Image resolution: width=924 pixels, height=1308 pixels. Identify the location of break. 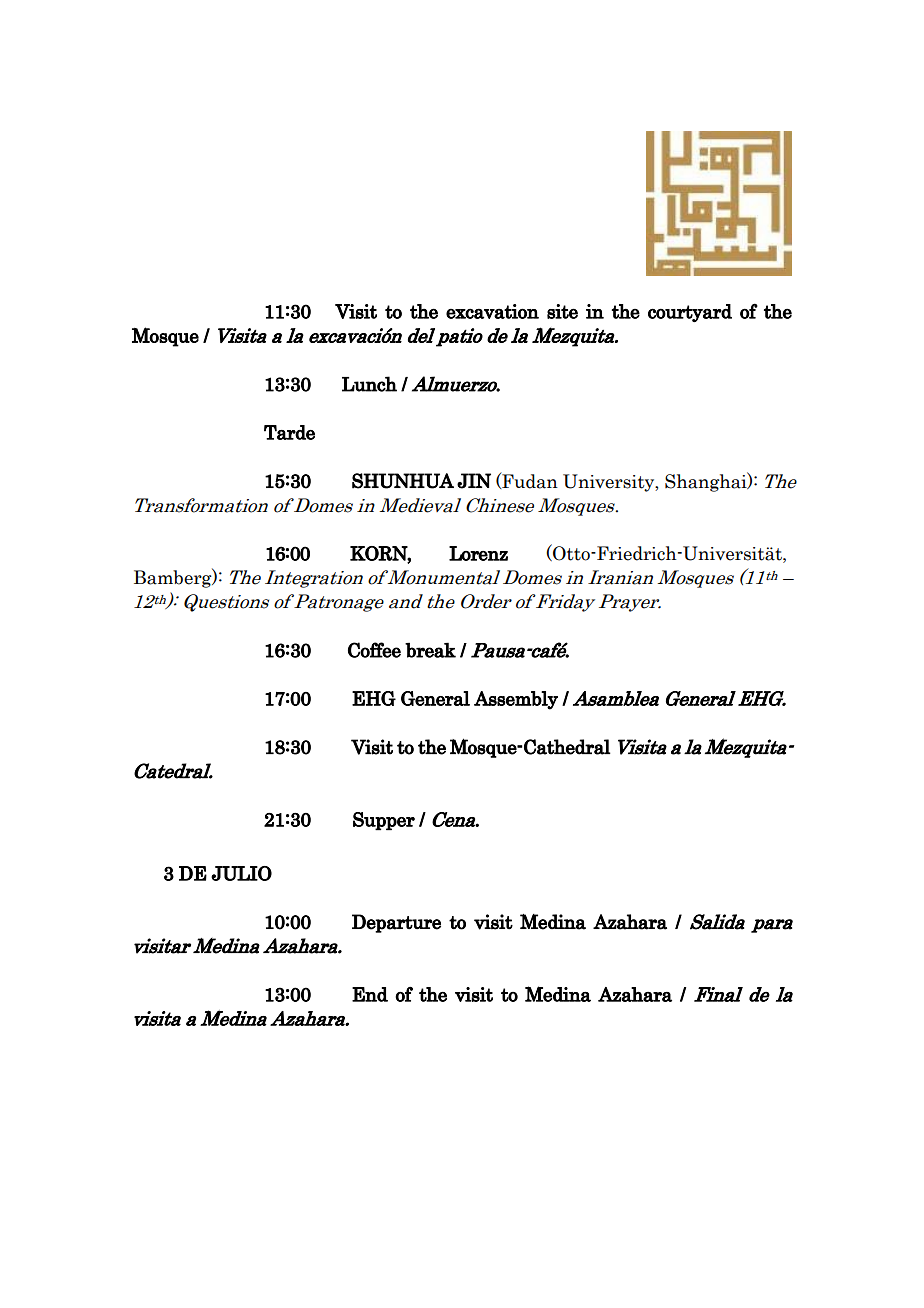
(430, 650).
